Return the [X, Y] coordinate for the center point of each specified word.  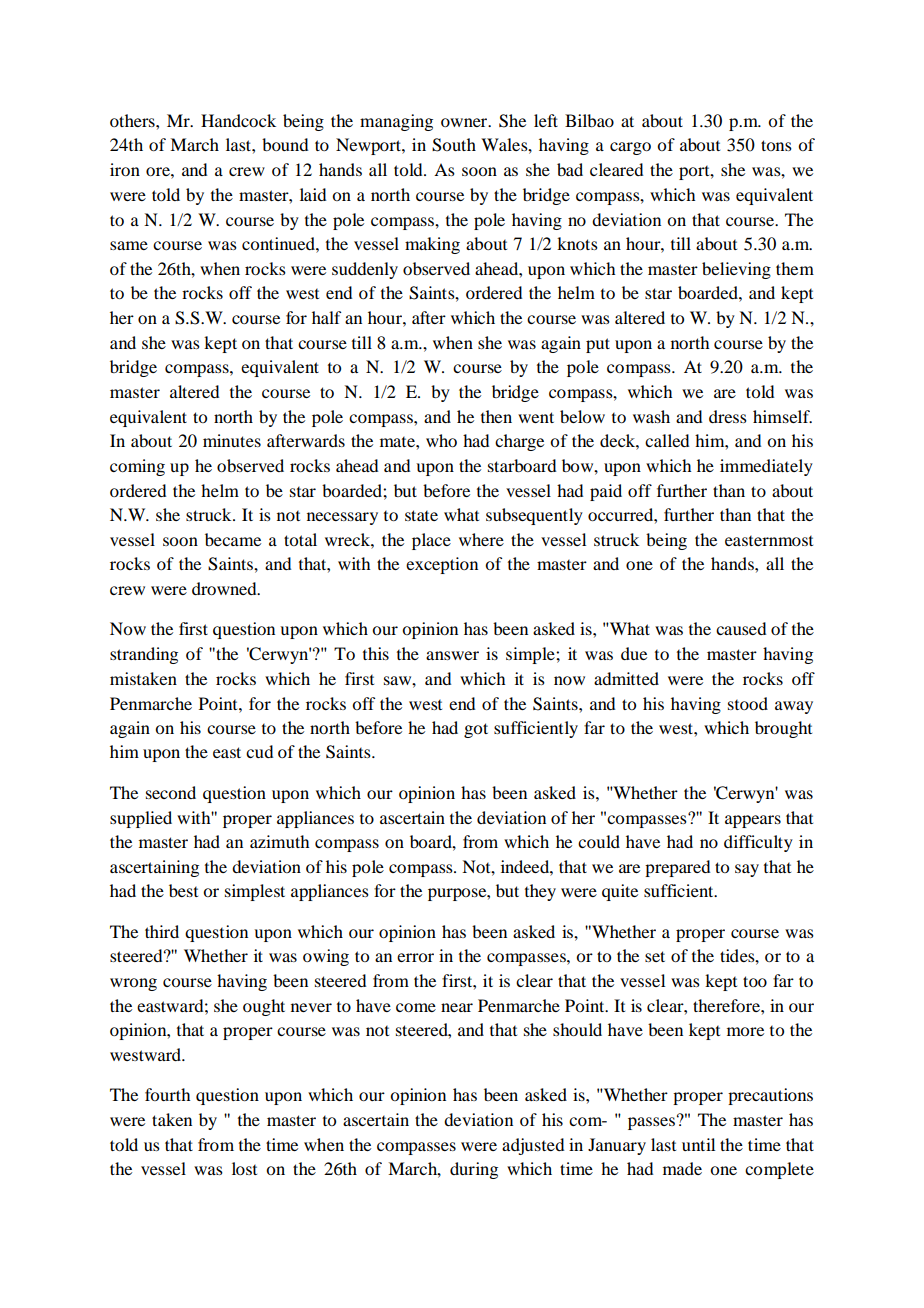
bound [285, 144]
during [474, 1170]
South [454, 145]
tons [776, 145]
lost [244, 1168]
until [698, 1144]
